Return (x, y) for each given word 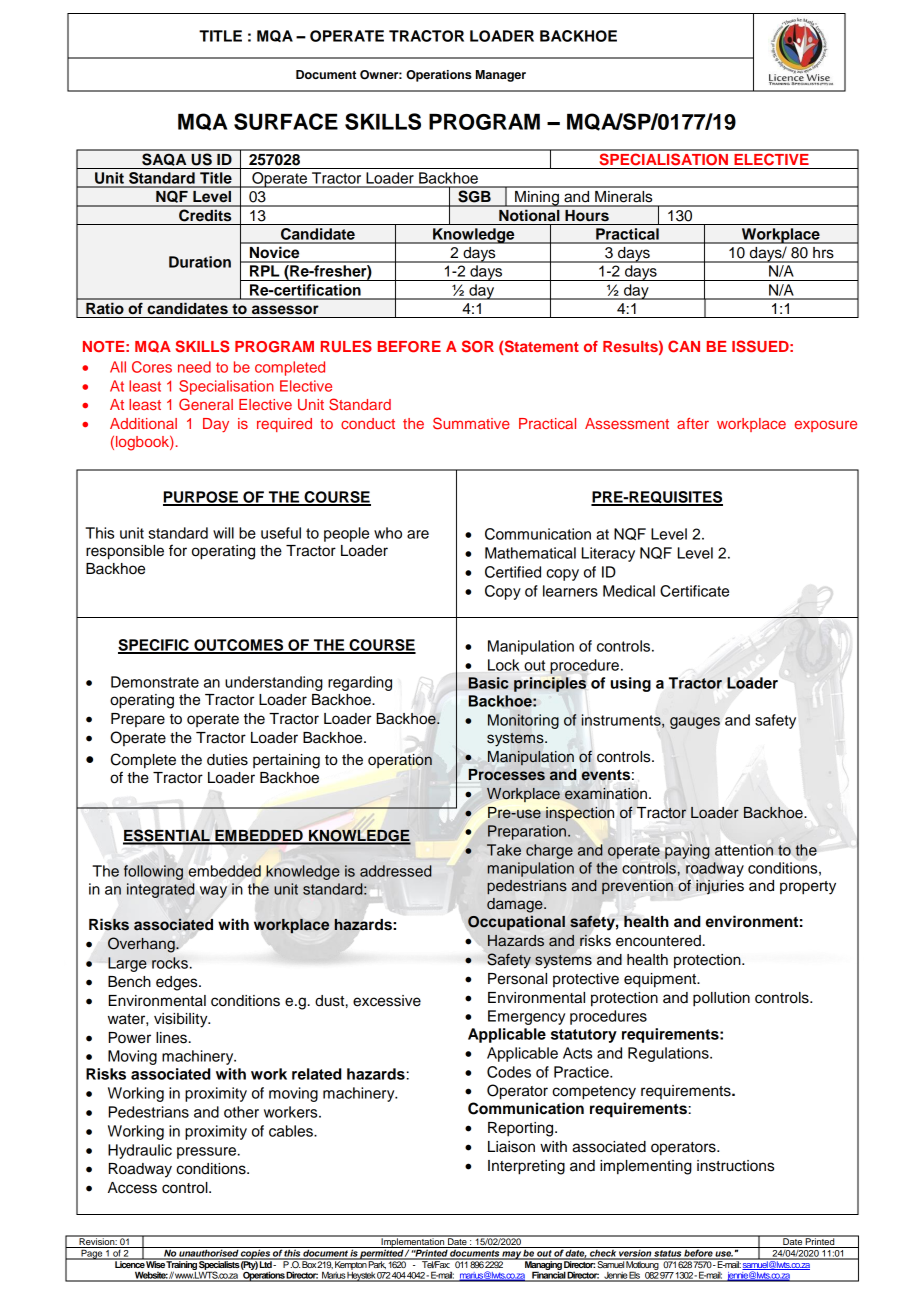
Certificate (694, 591)
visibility (182, 1020)
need (194, 367)
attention (744, 850)
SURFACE (286, 121)
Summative (471, 423)
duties (227, 760)
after (693, 423)
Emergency (526, 1017)
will (223, 533)
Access (132, 1188)
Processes (507, 775)
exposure (825, 426)
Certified (513, 572)
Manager (501, 76)
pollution (721, 999)
